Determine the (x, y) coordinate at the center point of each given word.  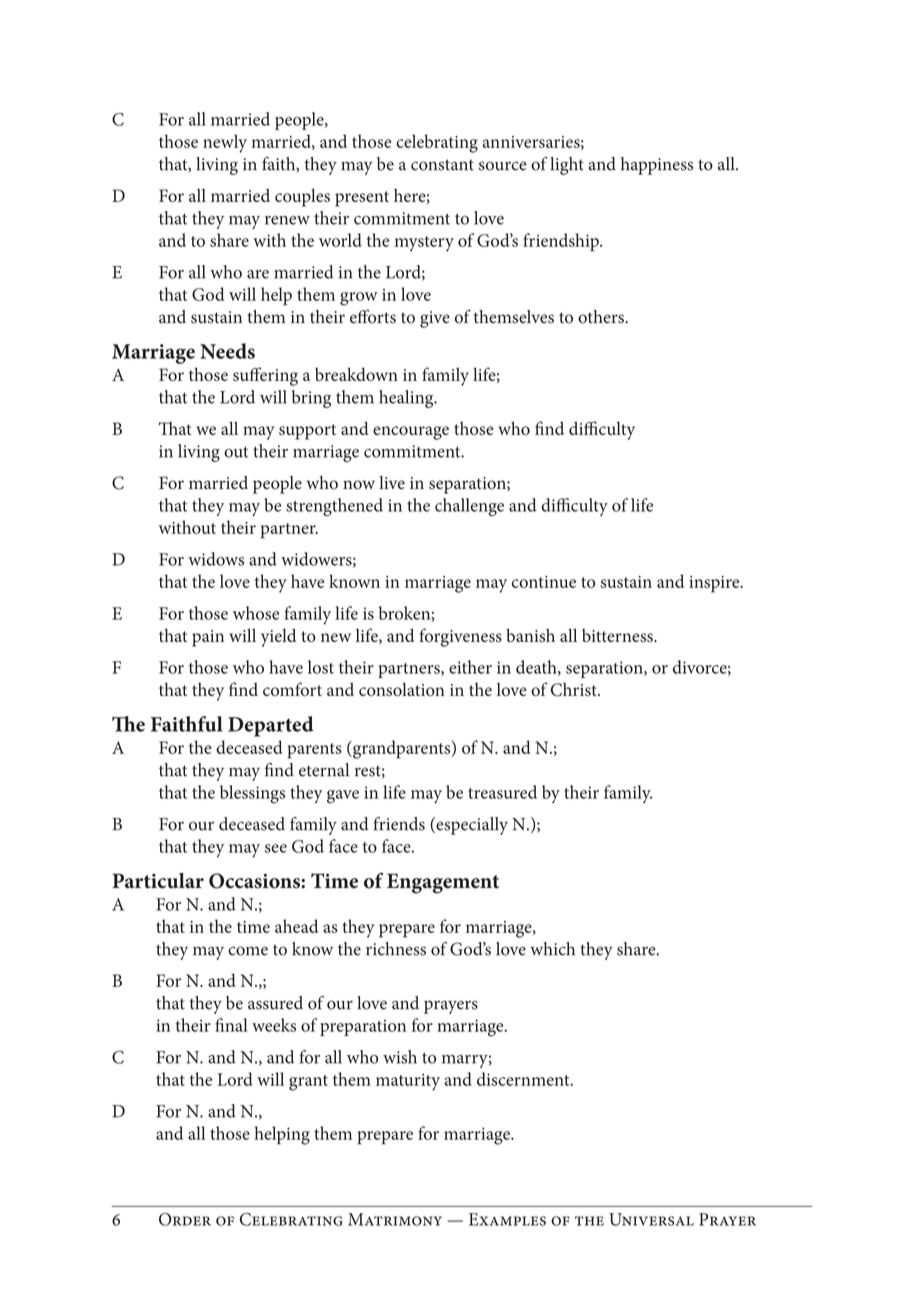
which (552, 949)
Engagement (443, 883)
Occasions (255, 881)
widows (216, 559)
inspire (715, 584)
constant (442, 165)
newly (225, 143)
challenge (469, 507)
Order (185, 1219)
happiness (657, 166)
